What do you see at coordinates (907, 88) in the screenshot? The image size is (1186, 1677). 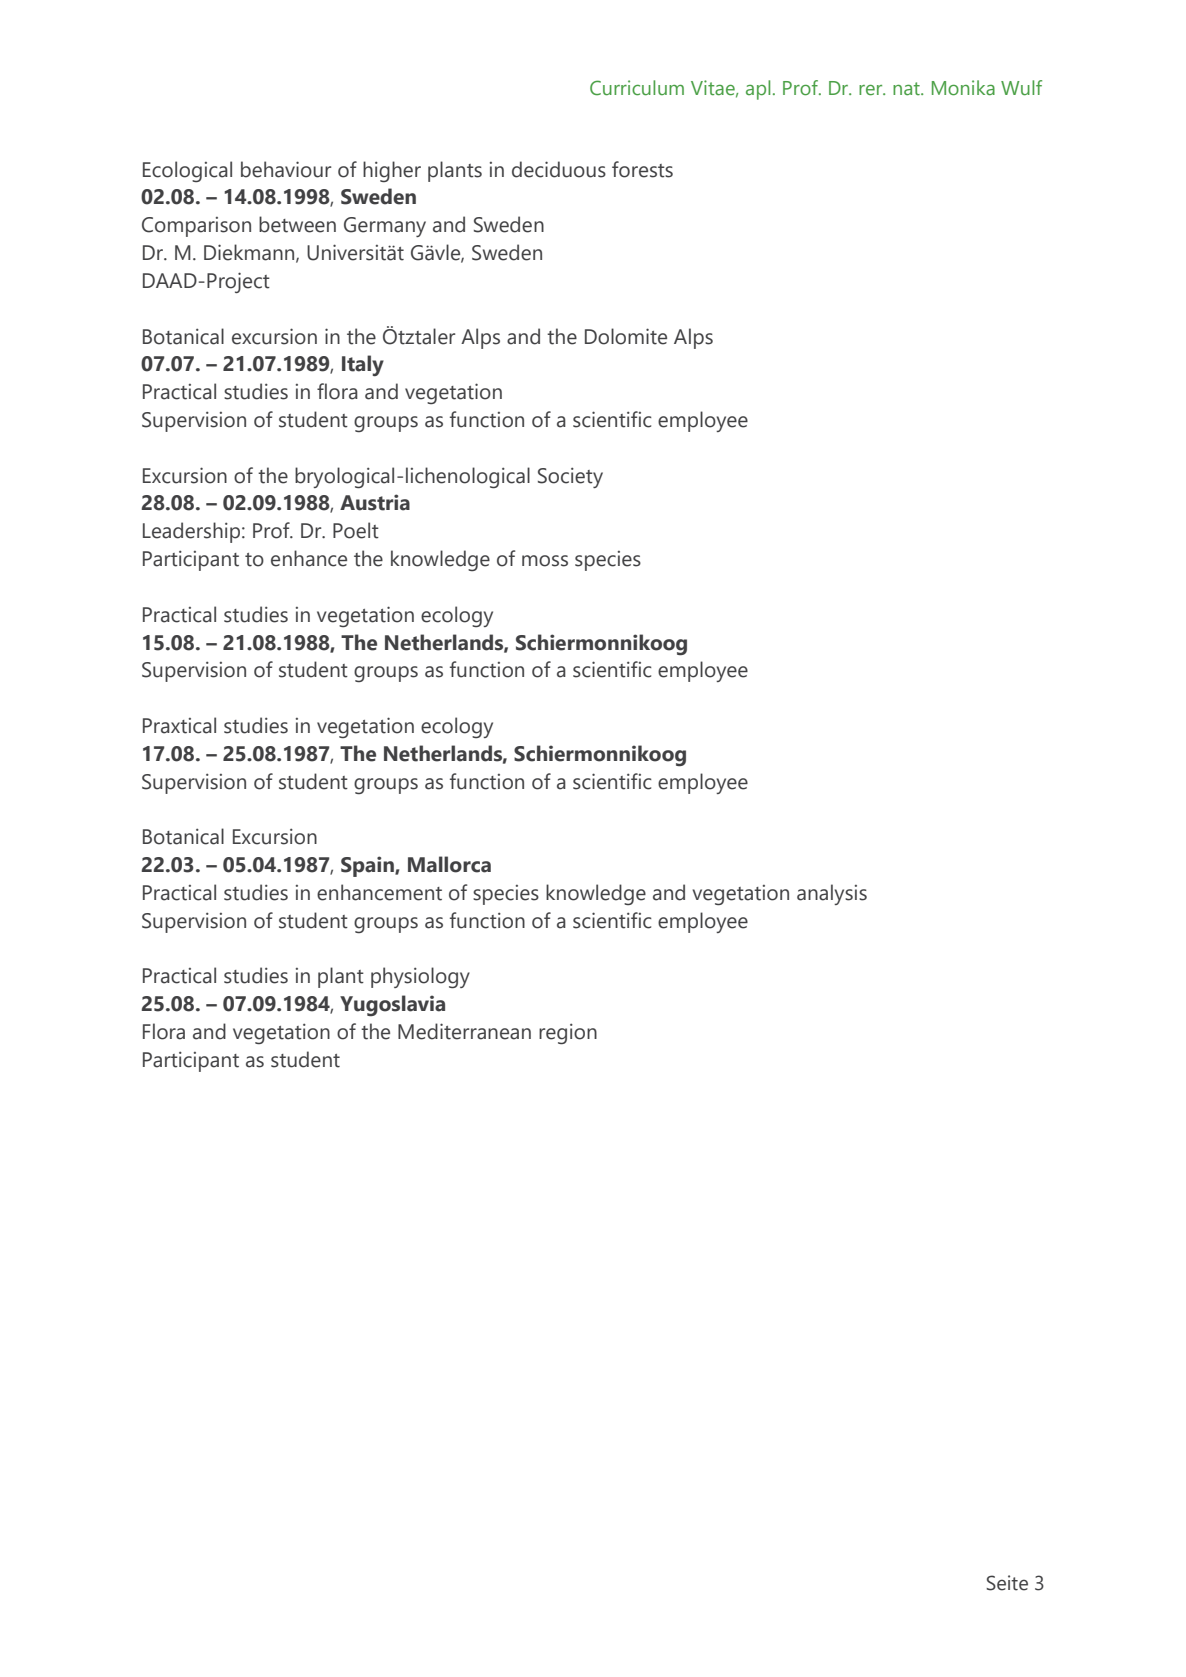 I see `nat` at bounding box center [907, 88].
